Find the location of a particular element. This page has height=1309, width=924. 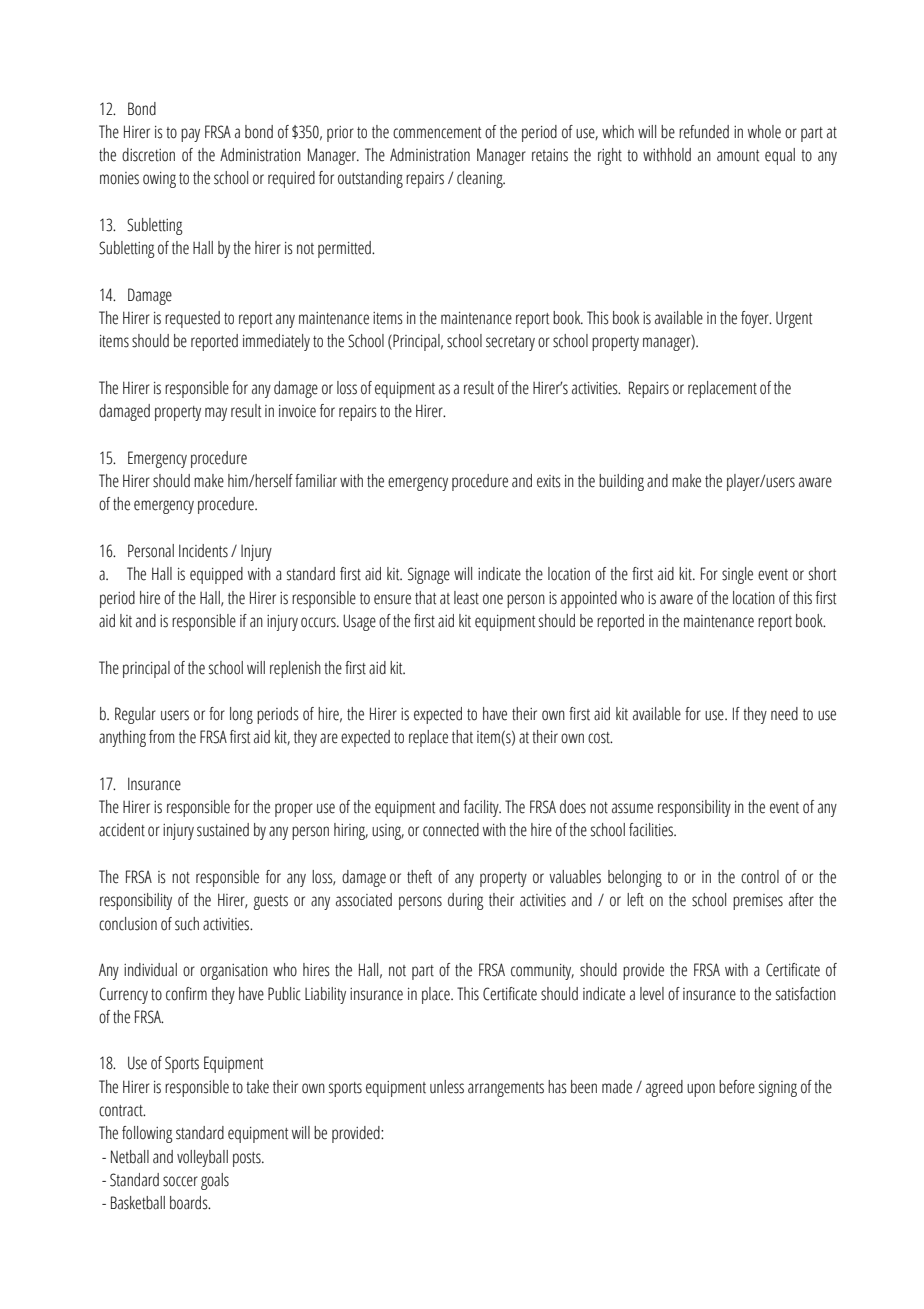

cleaning is located at coordinates (481, 179).
